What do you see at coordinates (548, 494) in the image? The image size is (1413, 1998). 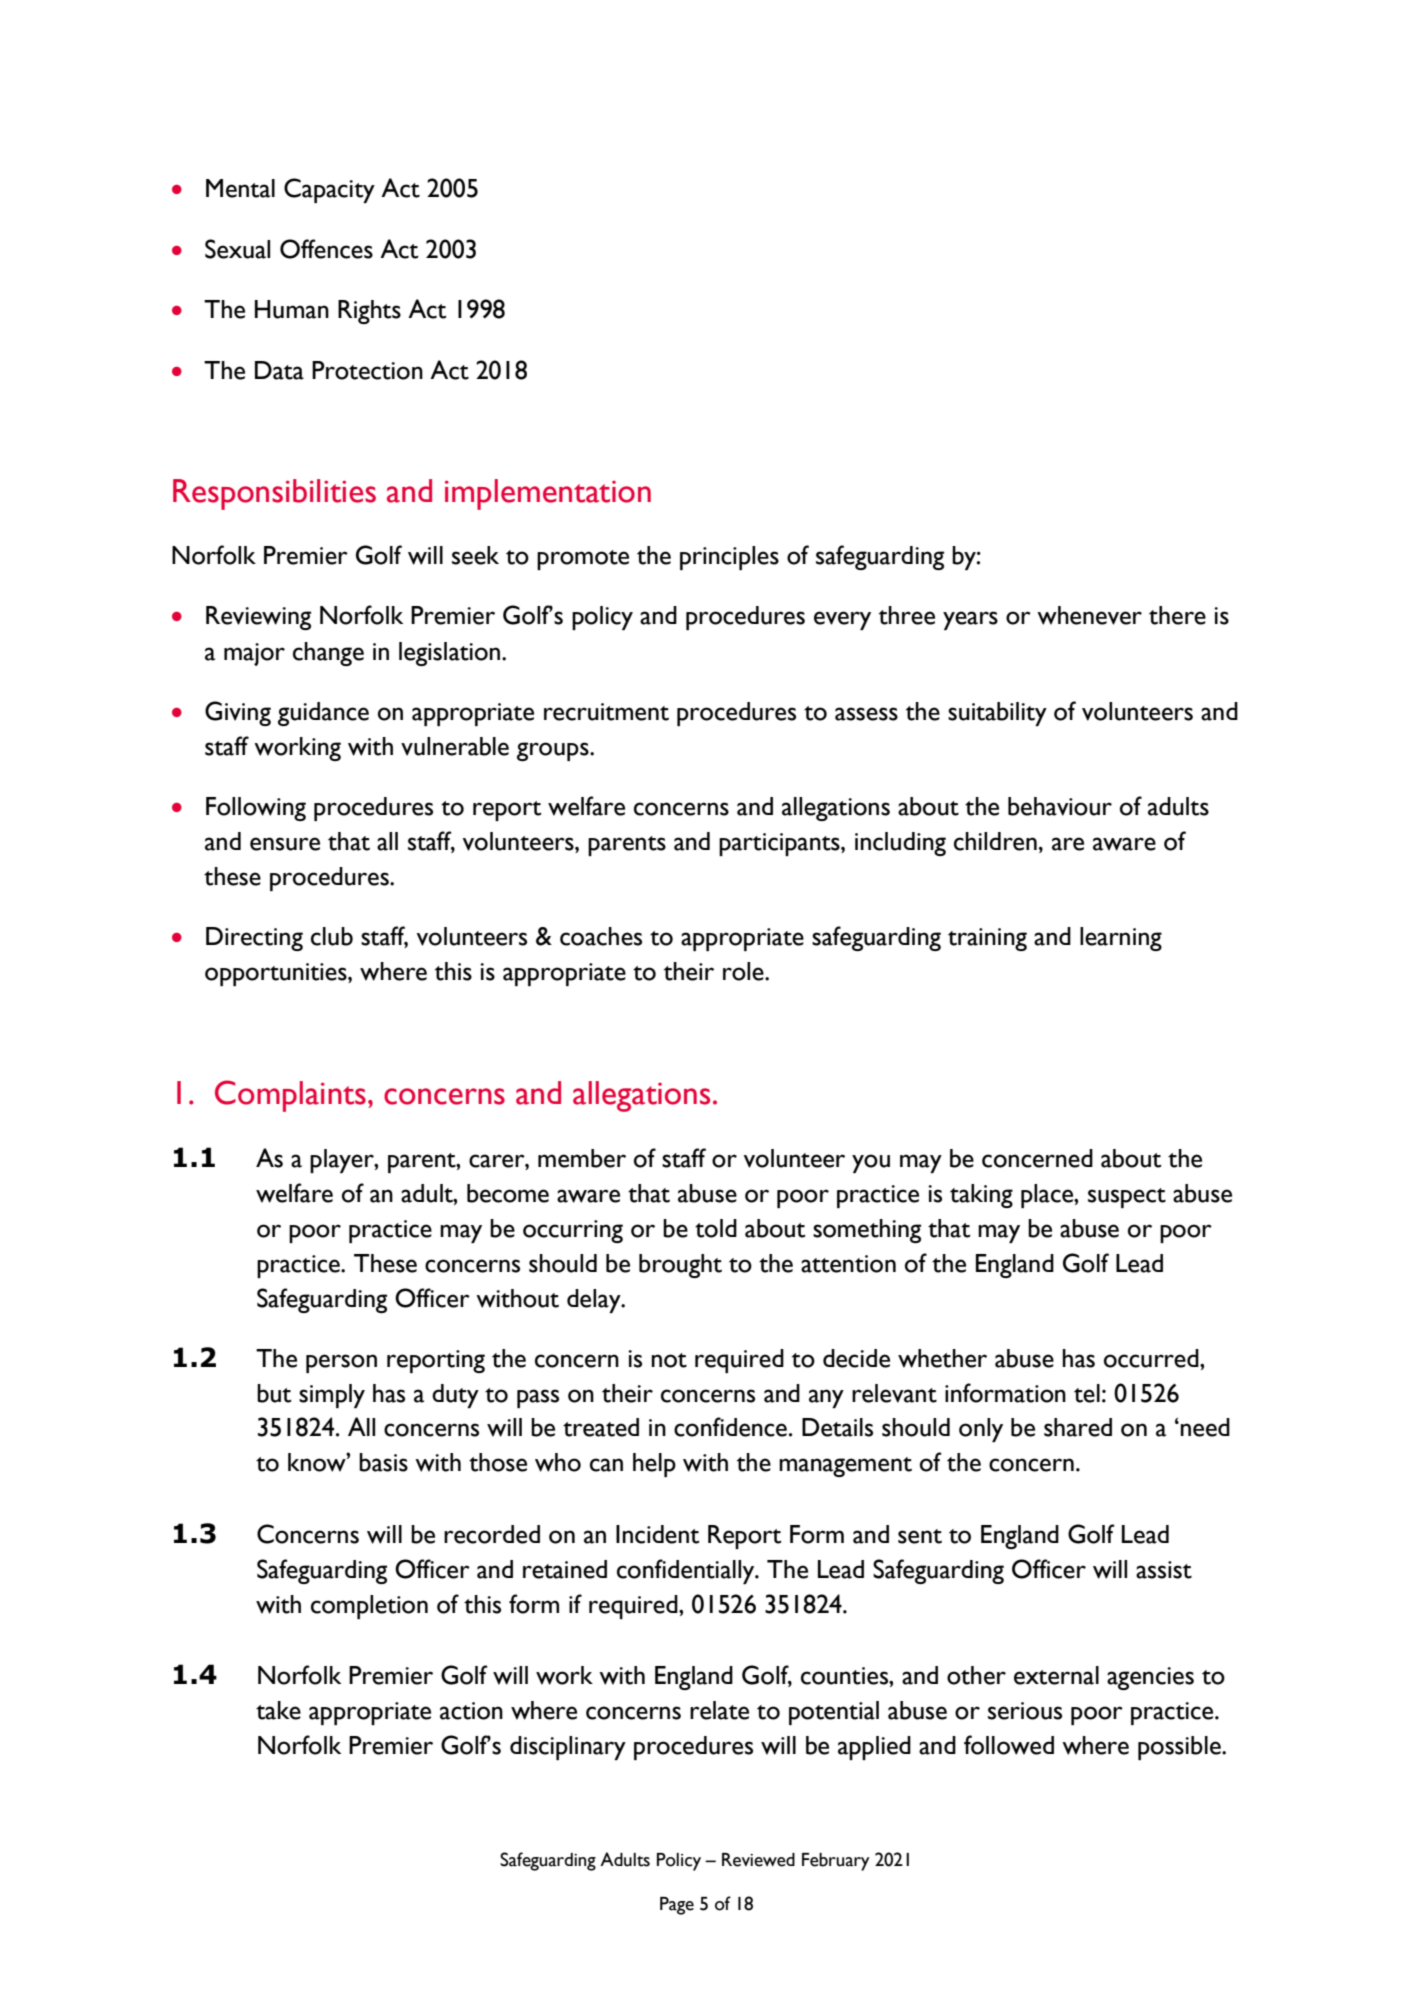 I see `implementation` at bounding box center [548, 494].
